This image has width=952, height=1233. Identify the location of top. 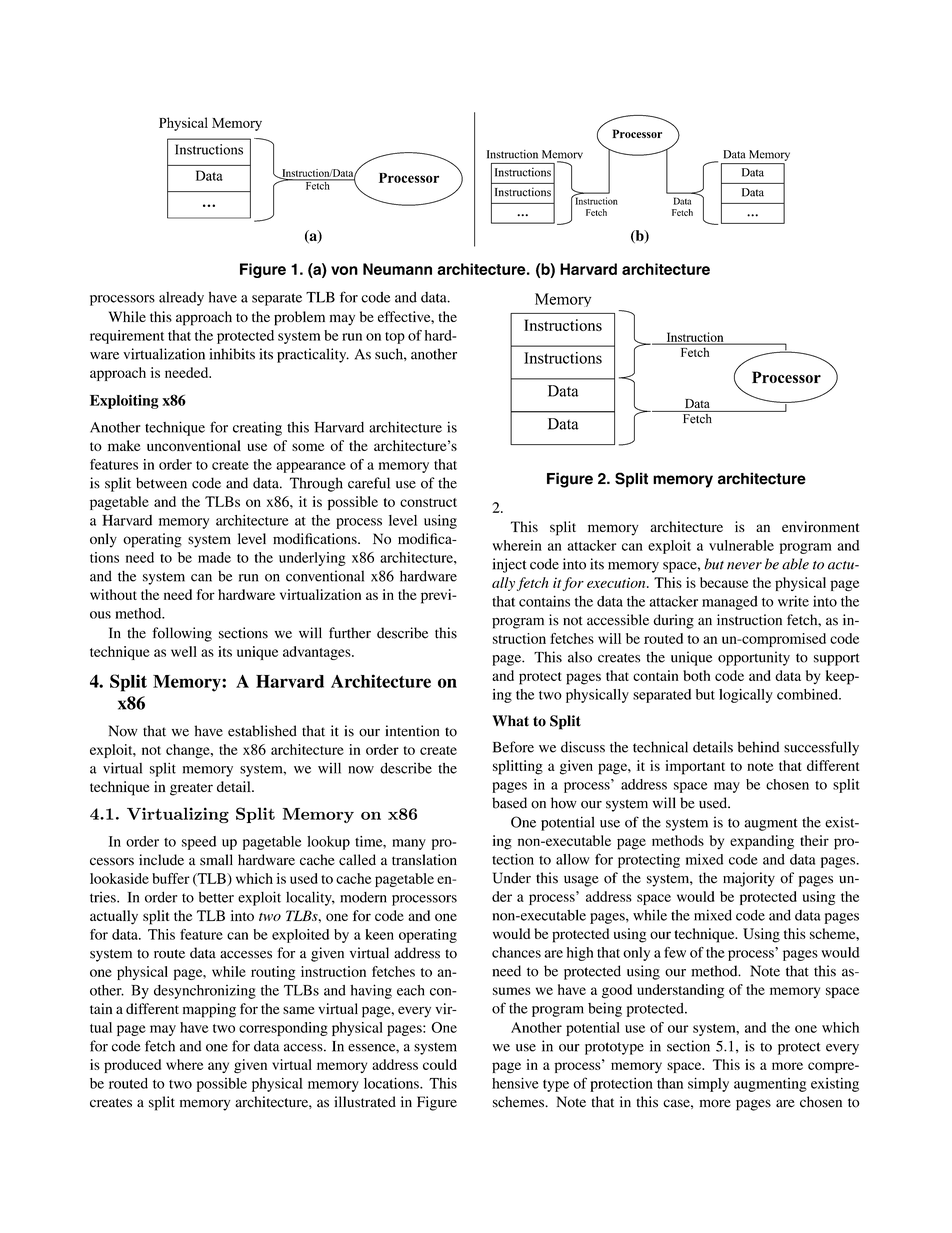
(395, 338).
